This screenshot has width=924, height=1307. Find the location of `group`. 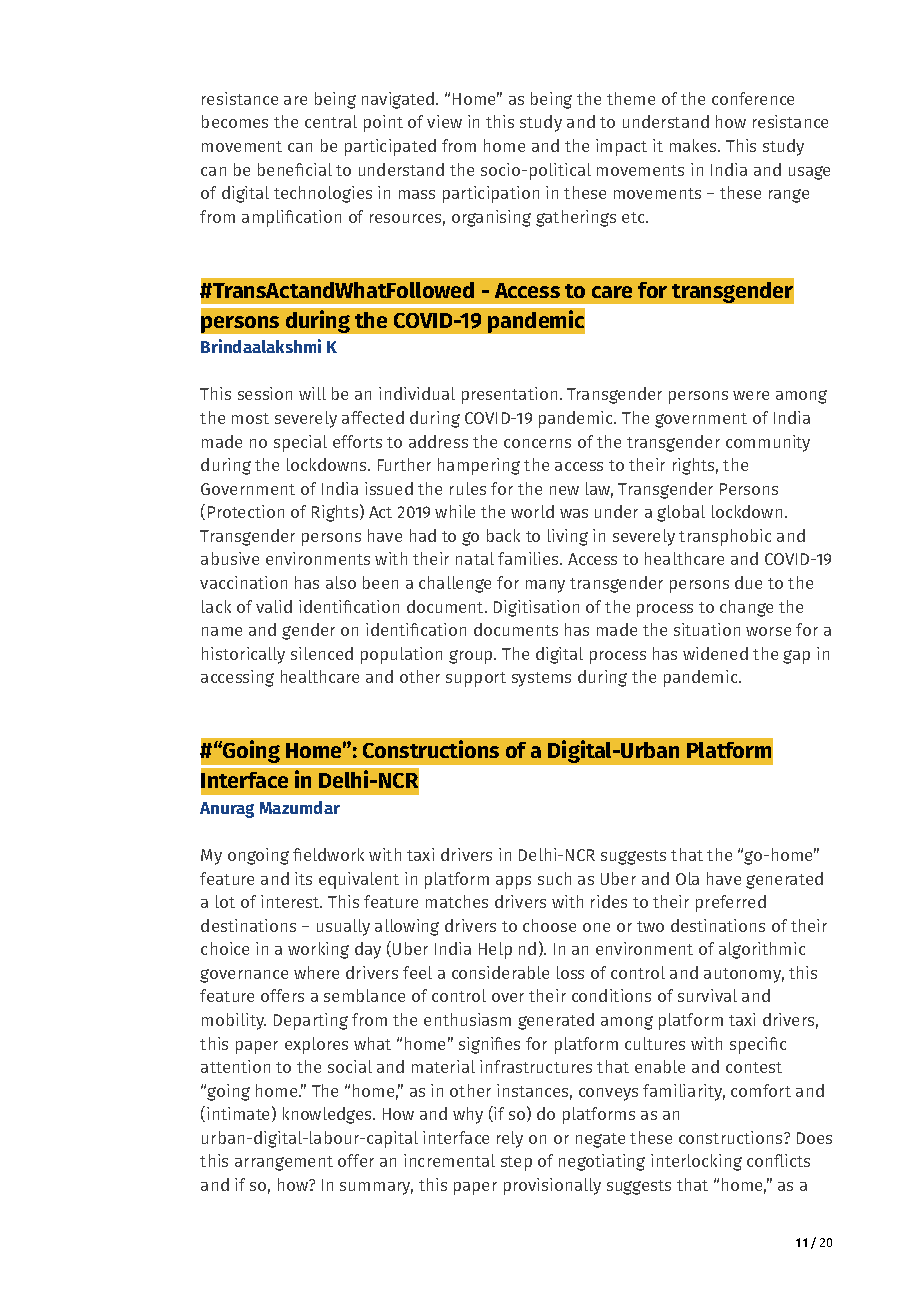

group is located at coordinates (472, 657).
